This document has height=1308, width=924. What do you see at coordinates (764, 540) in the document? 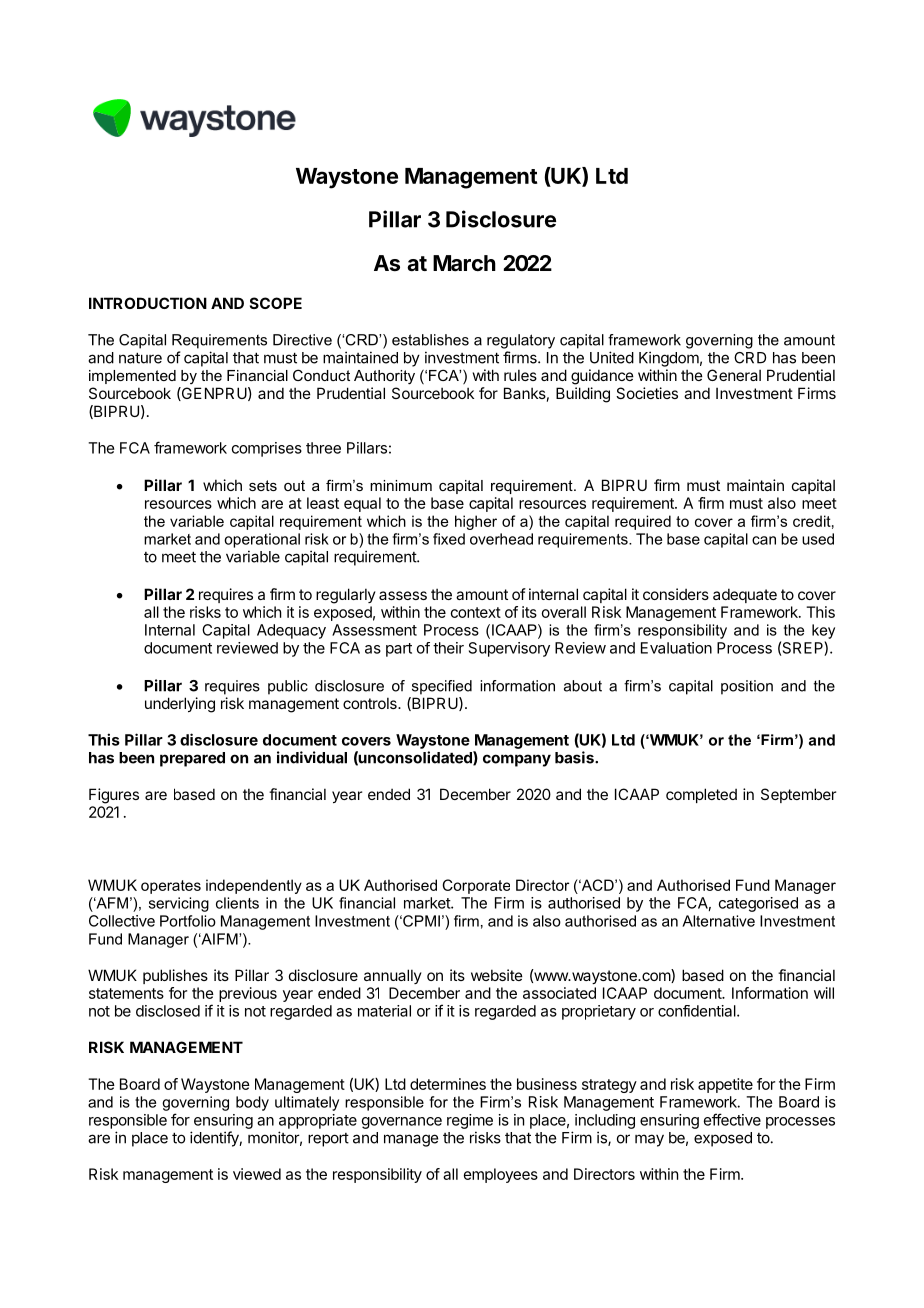
I see `can` at bounding box center [764, 540].
